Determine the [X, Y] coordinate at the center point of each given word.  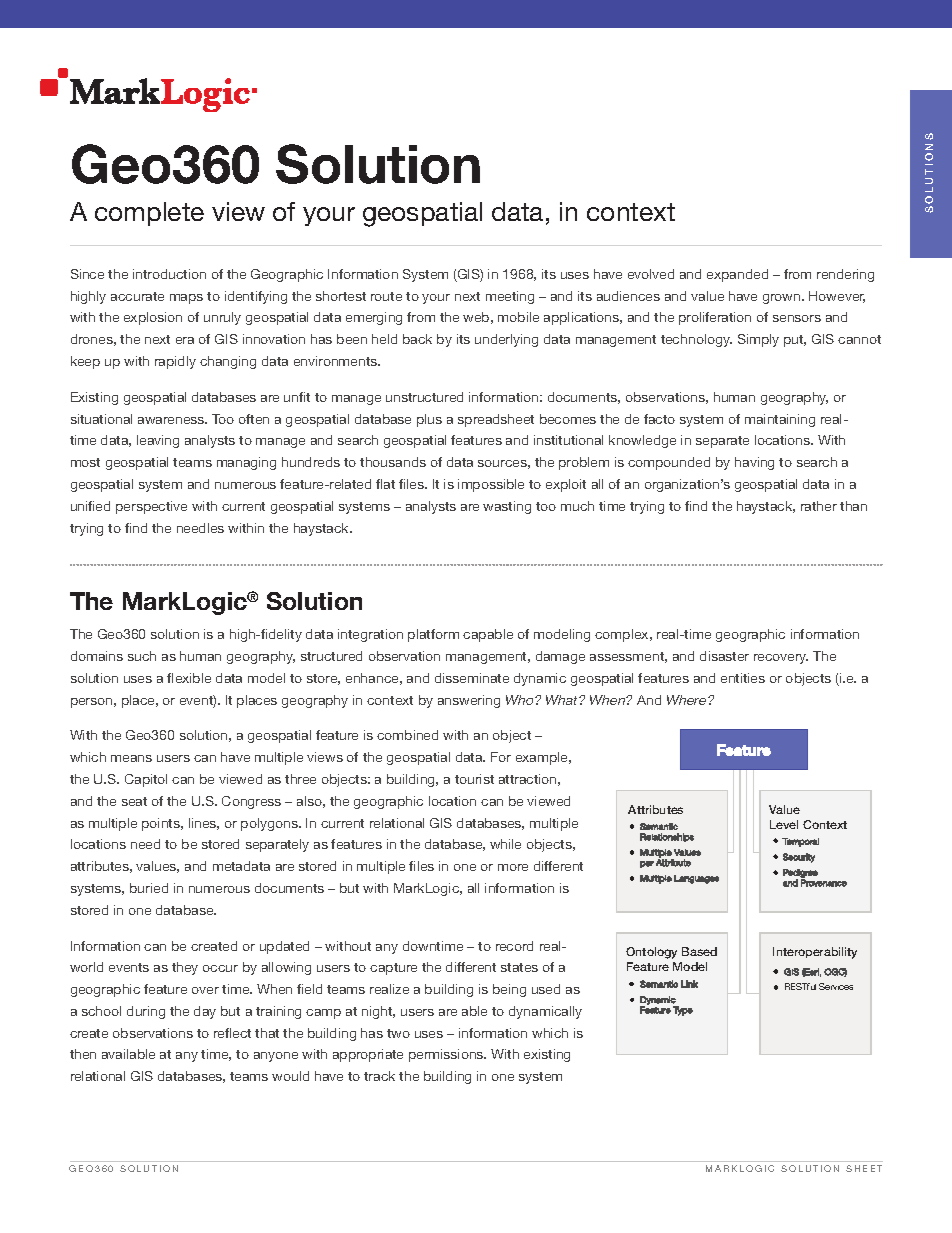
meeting [510, 297]
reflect [232, 1033]
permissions [447, 1055]
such [142, 656]
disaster [724, 656]
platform [433, 635]
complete [149, 214]
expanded [737, 275]
